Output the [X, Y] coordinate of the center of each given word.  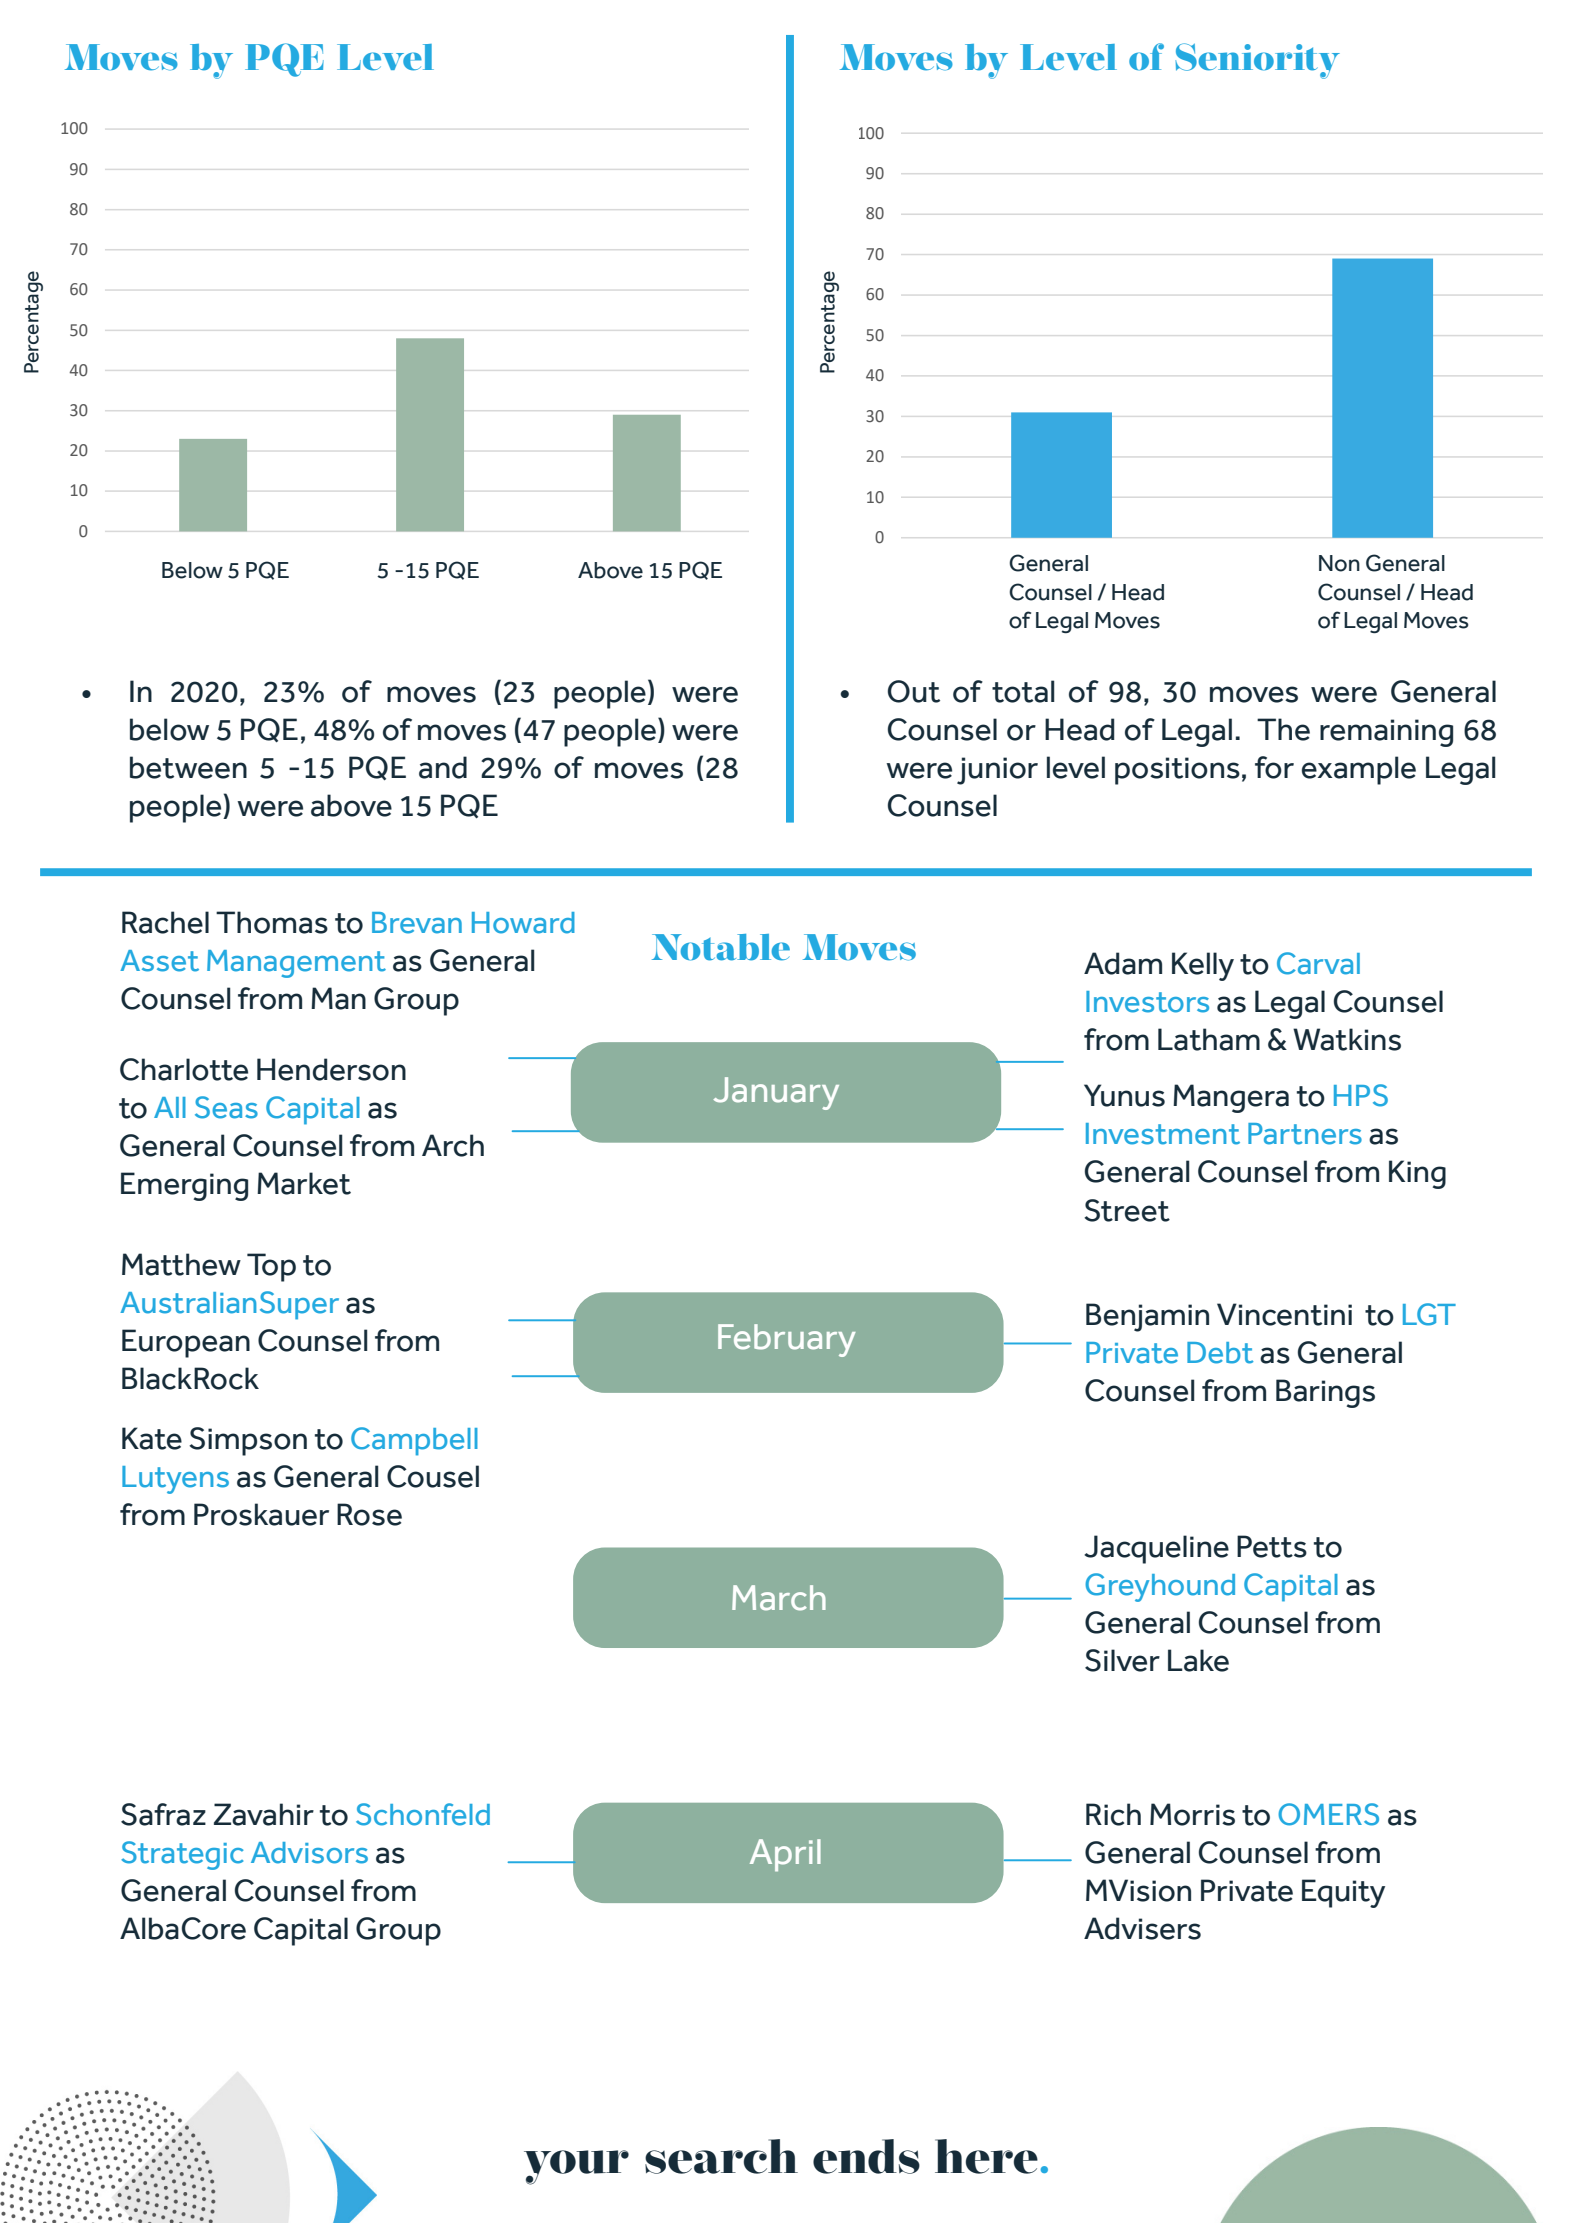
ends [866, 2156]
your [576, 2167]
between [188, 767]
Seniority [1257, 61]
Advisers [1142, 1928]
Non [1339, 563]
